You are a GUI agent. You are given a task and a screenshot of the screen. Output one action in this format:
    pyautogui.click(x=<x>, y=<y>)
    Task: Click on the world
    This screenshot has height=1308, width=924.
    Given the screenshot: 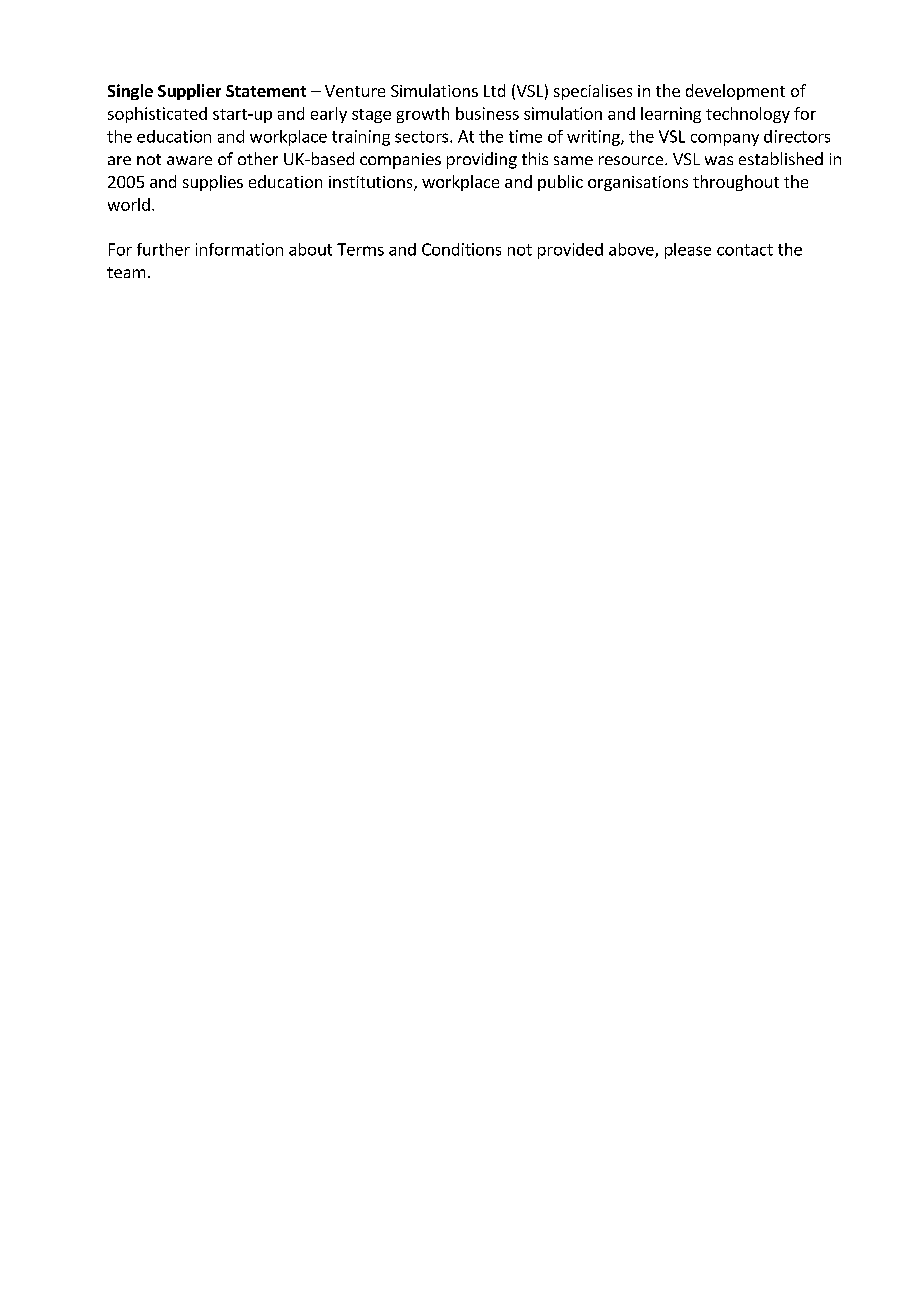 What is the action you would take?
    pyautogui.click(x=129, y=204)
